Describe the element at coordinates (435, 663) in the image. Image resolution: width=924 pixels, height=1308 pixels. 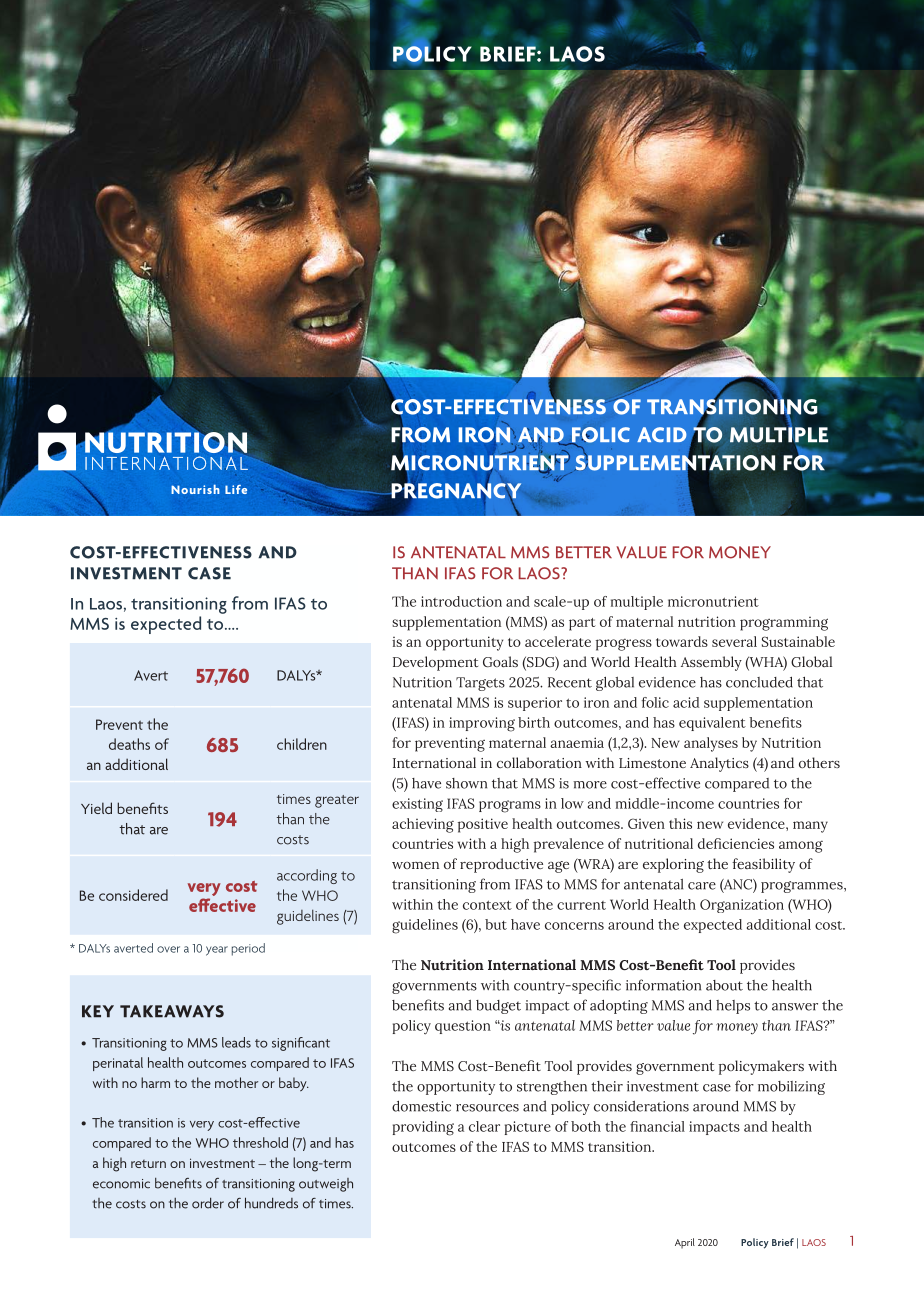
I see `Development` at that location.
